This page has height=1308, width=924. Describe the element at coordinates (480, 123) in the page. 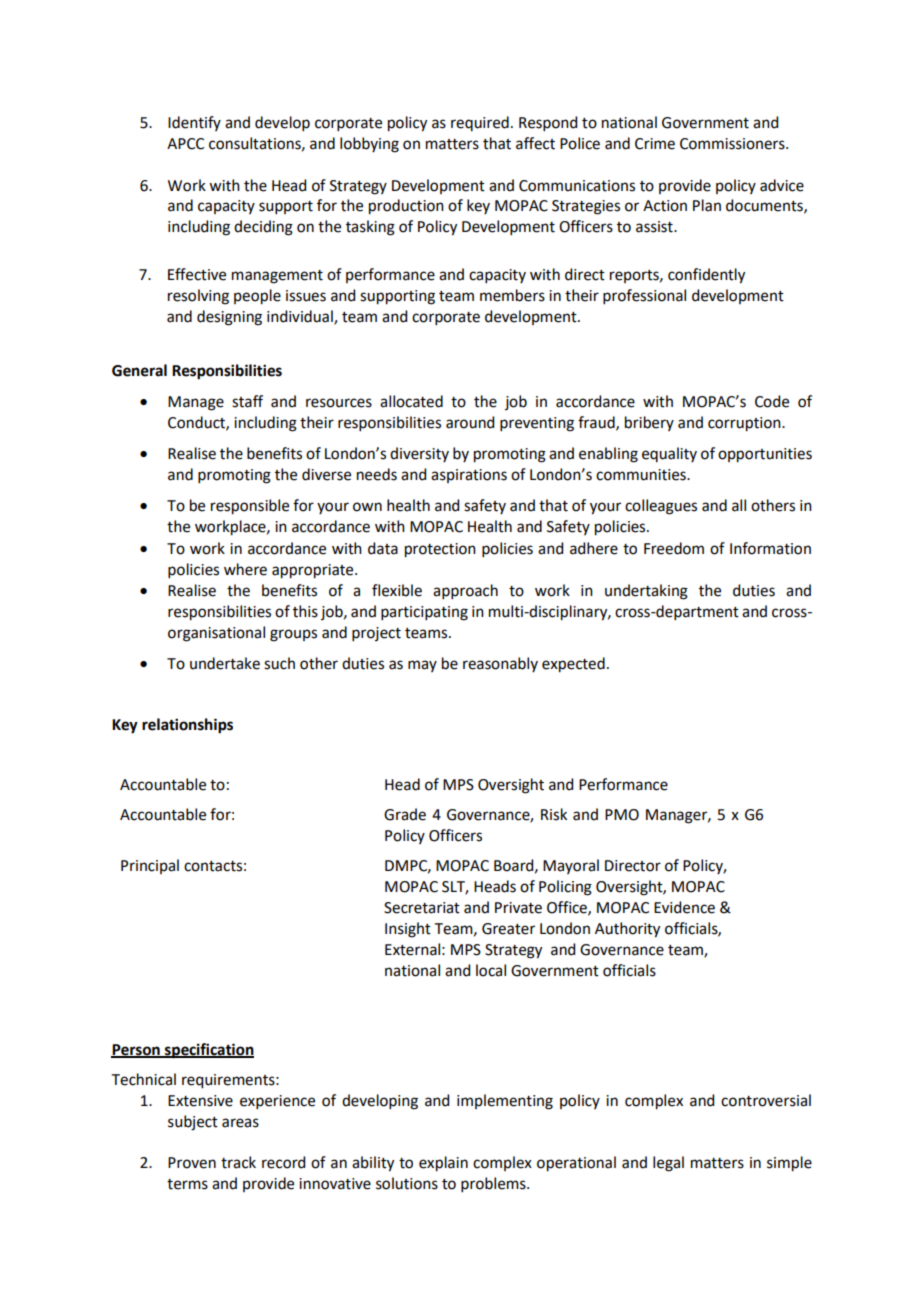

I see `required` at that location.
